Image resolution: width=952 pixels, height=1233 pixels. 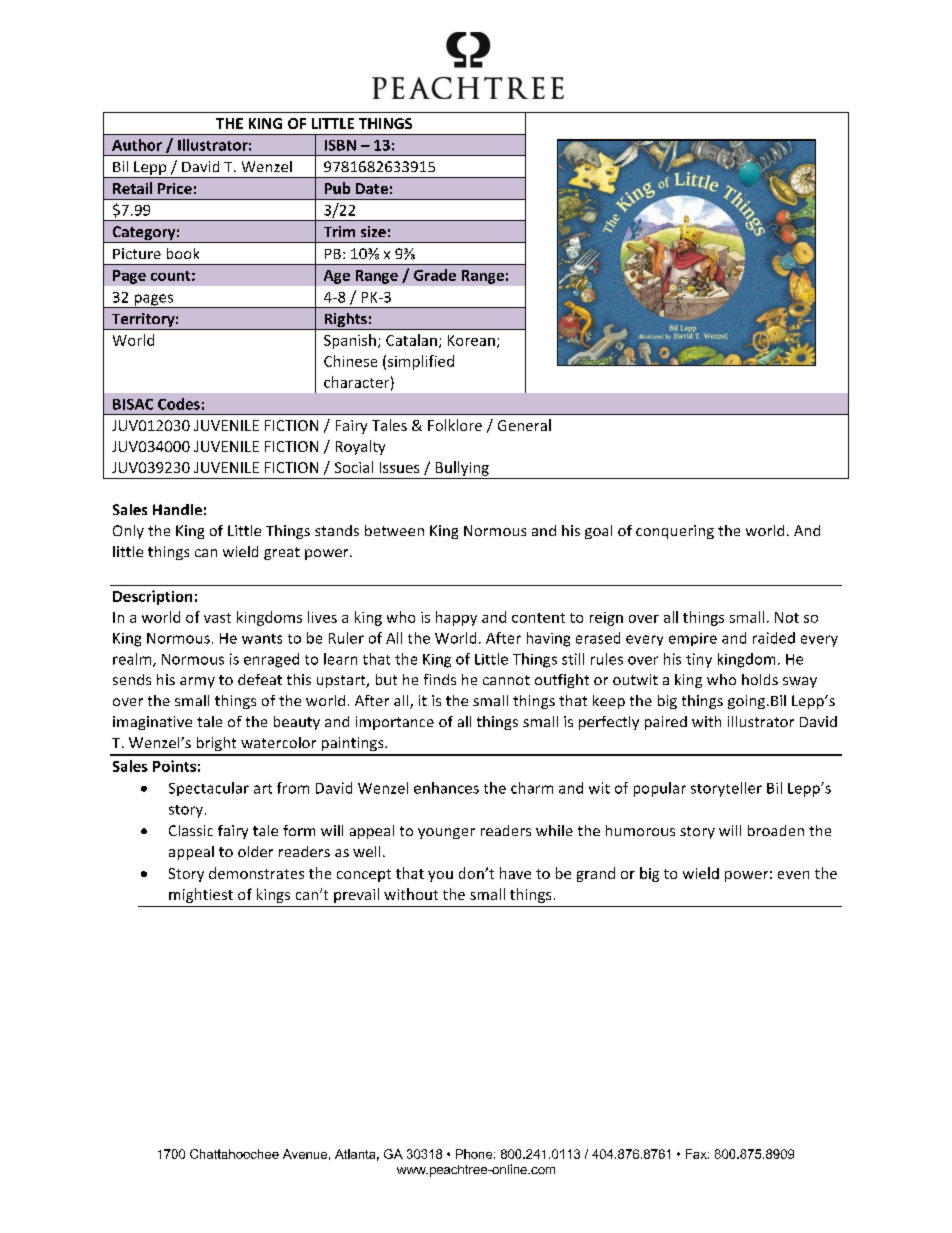 What do you see at coordinates (305, 1154) in the image?
I see `Avenue` at bounding box center [305, 1154].
